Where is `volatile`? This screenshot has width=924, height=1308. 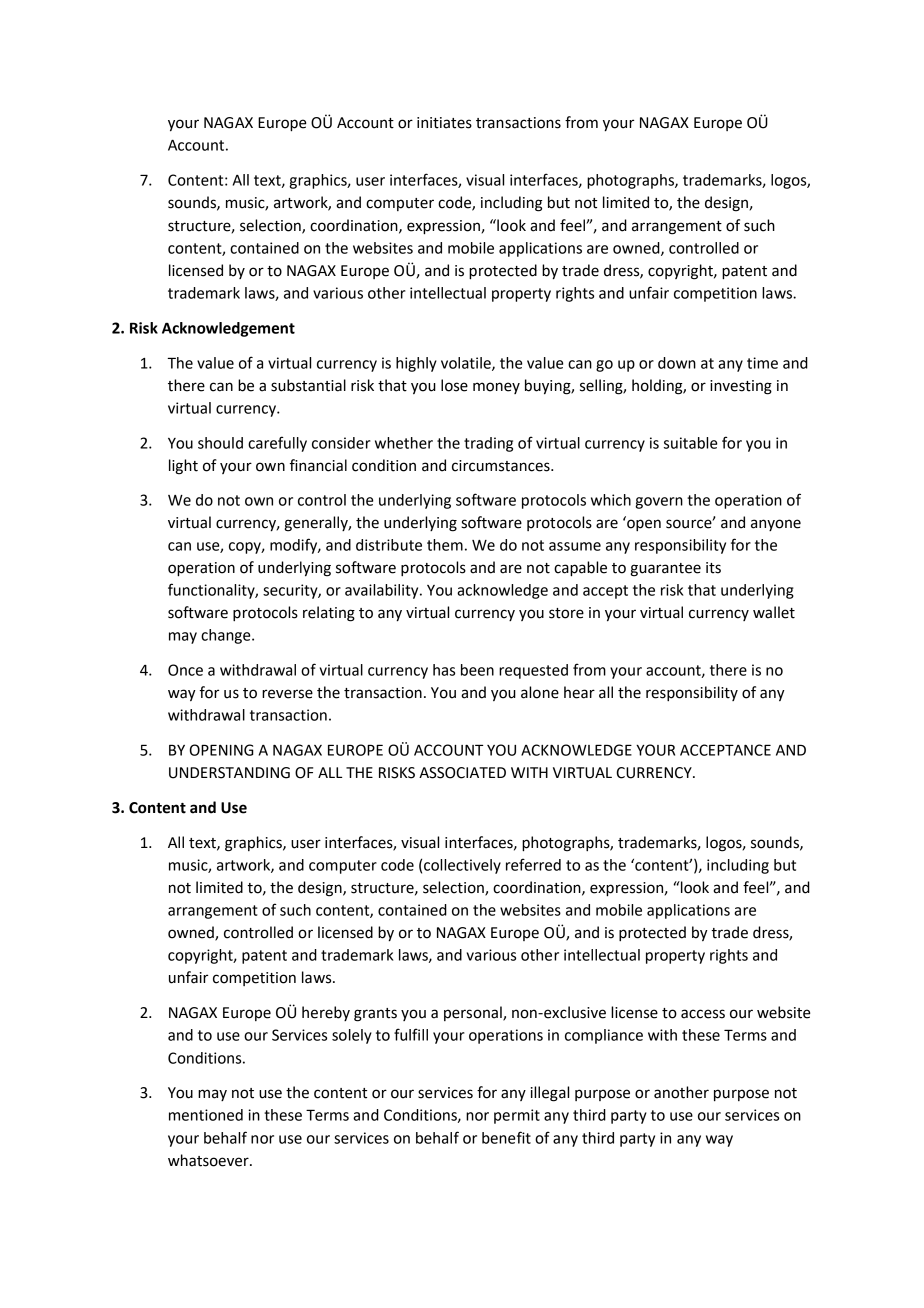 volatile is located at coordinates (467, 364).
